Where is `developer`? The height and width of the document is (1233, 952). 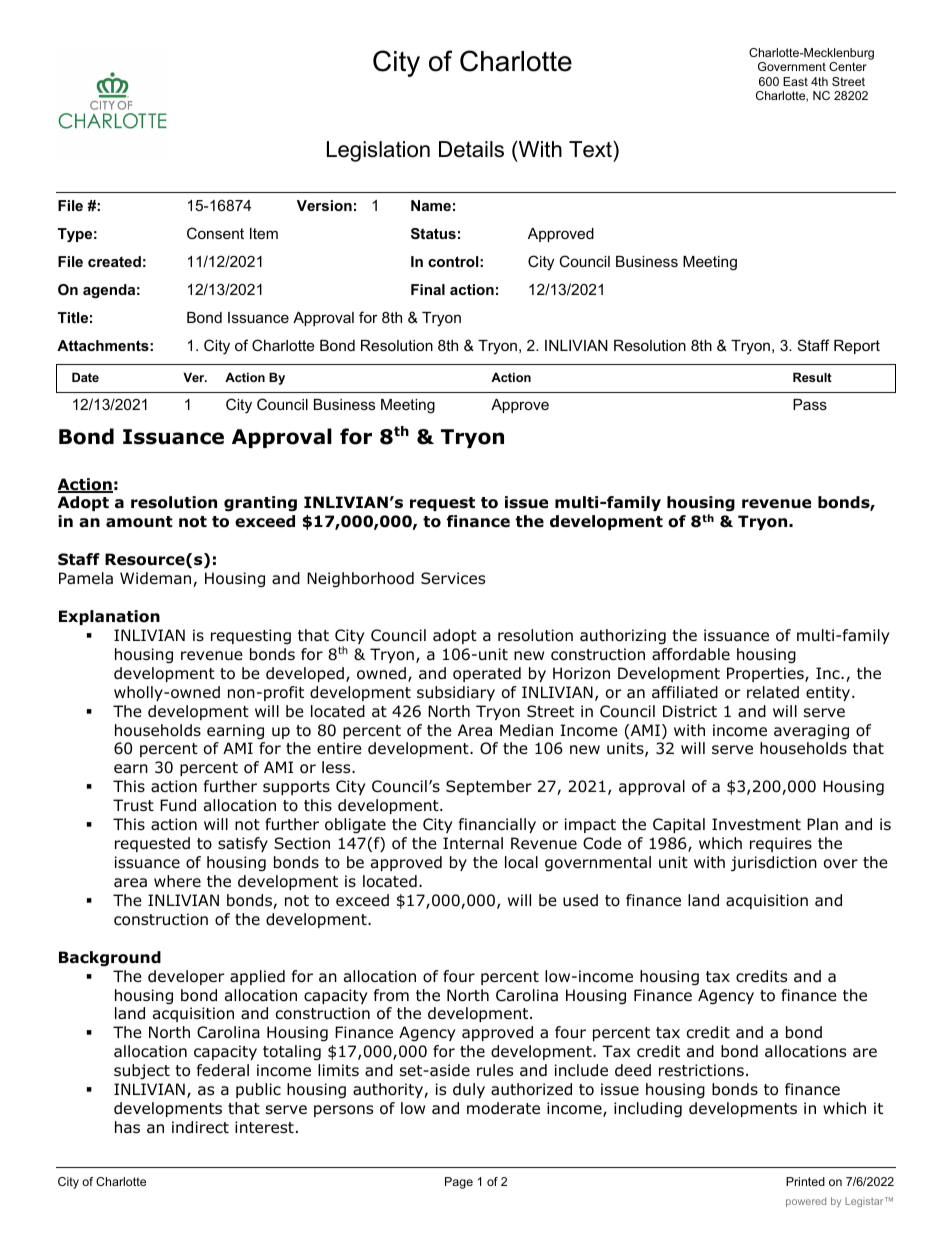
developer is located at coordinates (186, 977).
